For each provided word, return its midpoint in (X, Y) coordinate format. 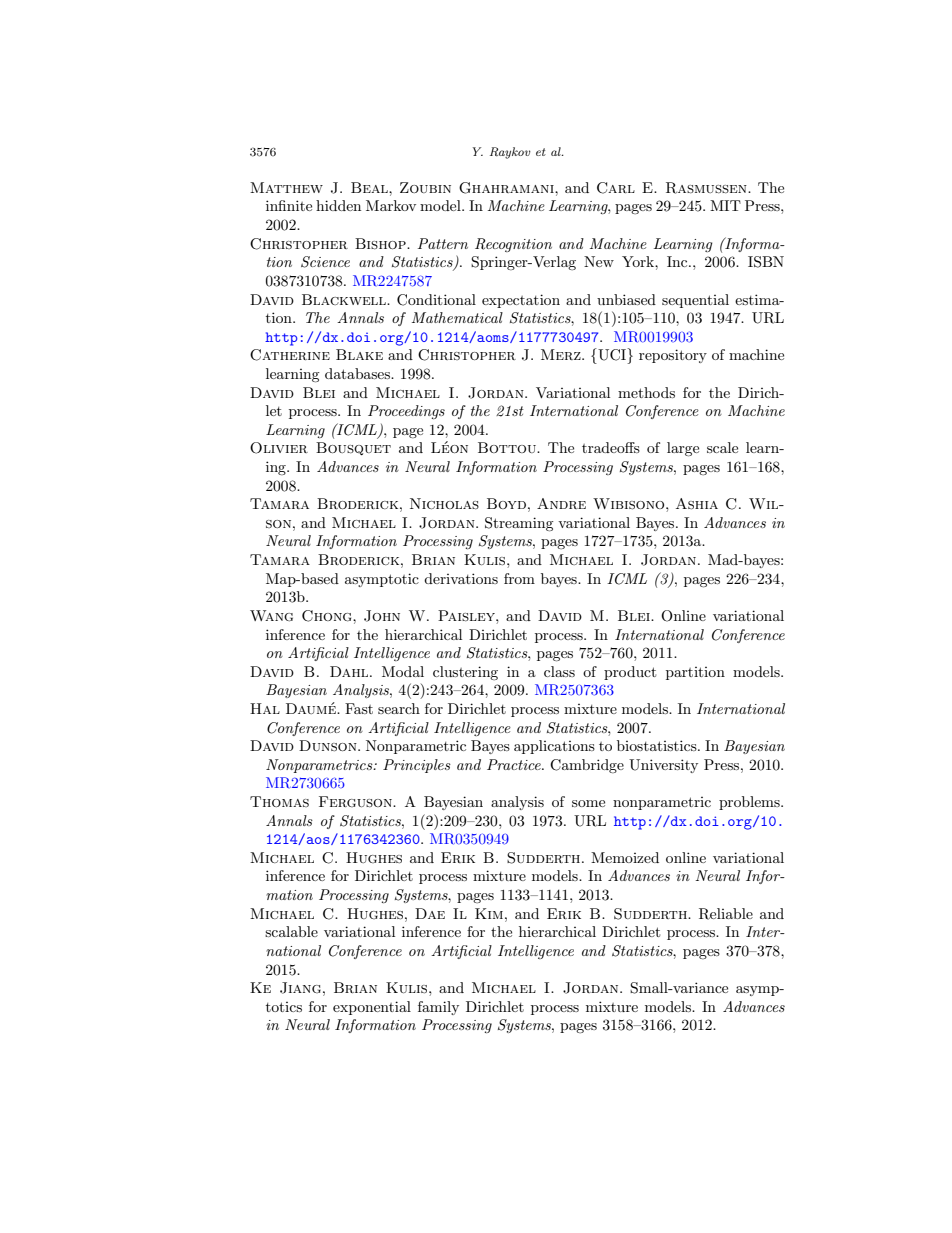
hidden (338, 205)
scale (722, 447)
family (438, 1008)
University (663, 766)
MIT (725, 205)
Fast (359, 708)
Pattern (443, 243)
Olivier (279, 448)
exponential (372, 1008)
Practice (515, 764)
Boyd (506, 503)
